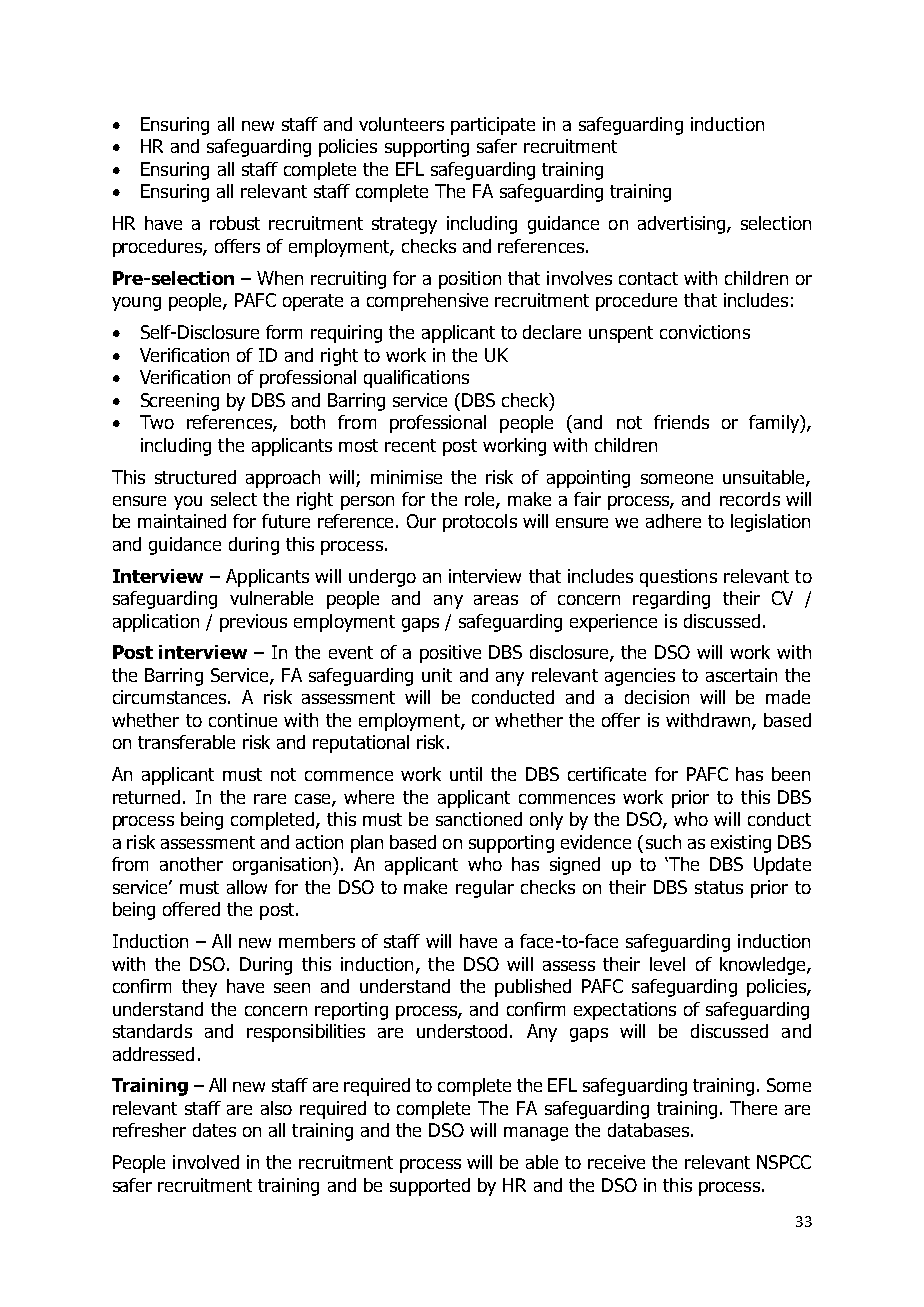 This image has width=924, height=1307. I want to click on convictions, so click(705, 332).
